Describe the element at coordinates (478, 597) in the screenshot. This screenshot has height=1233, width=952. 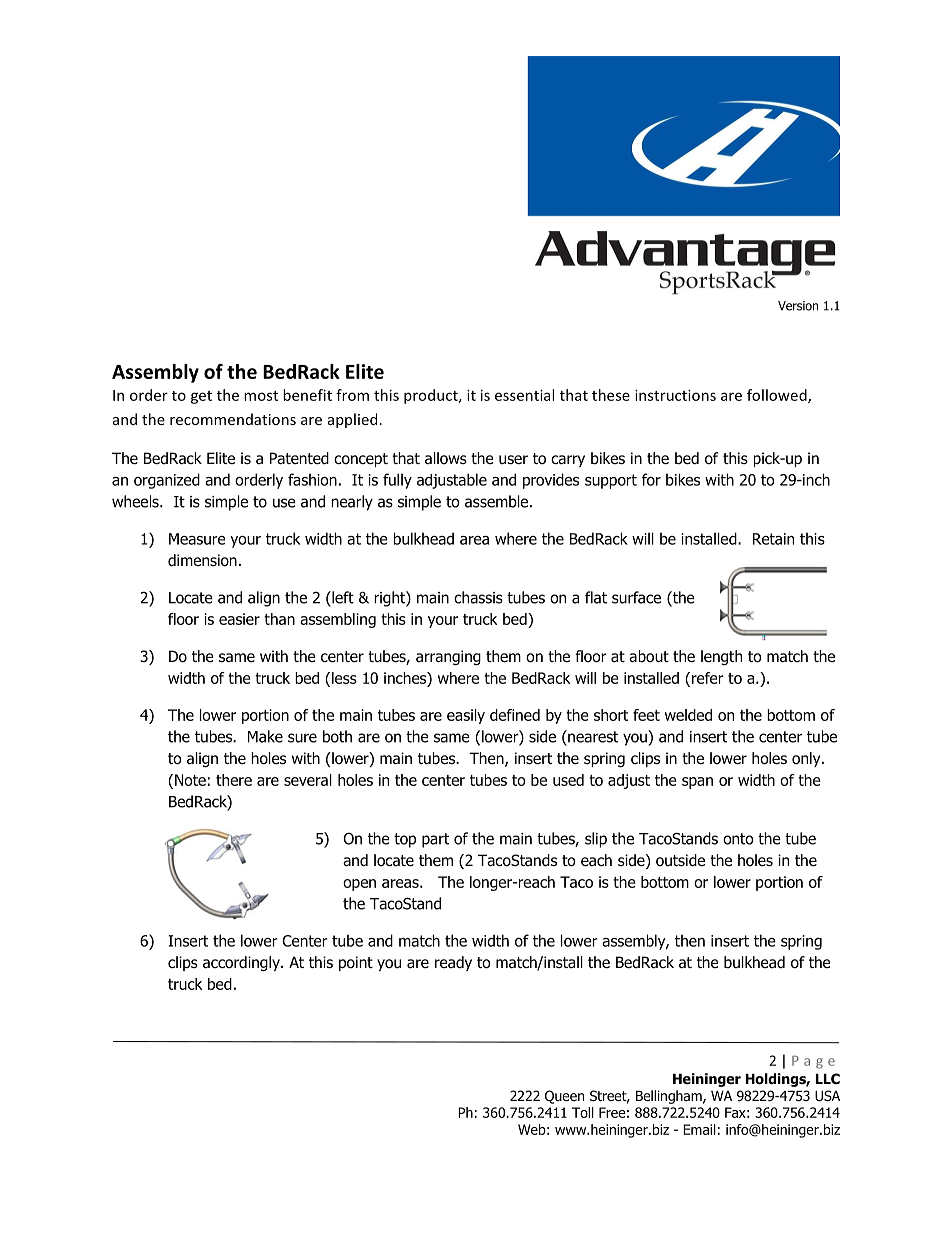
I see `chassis` at that location.
